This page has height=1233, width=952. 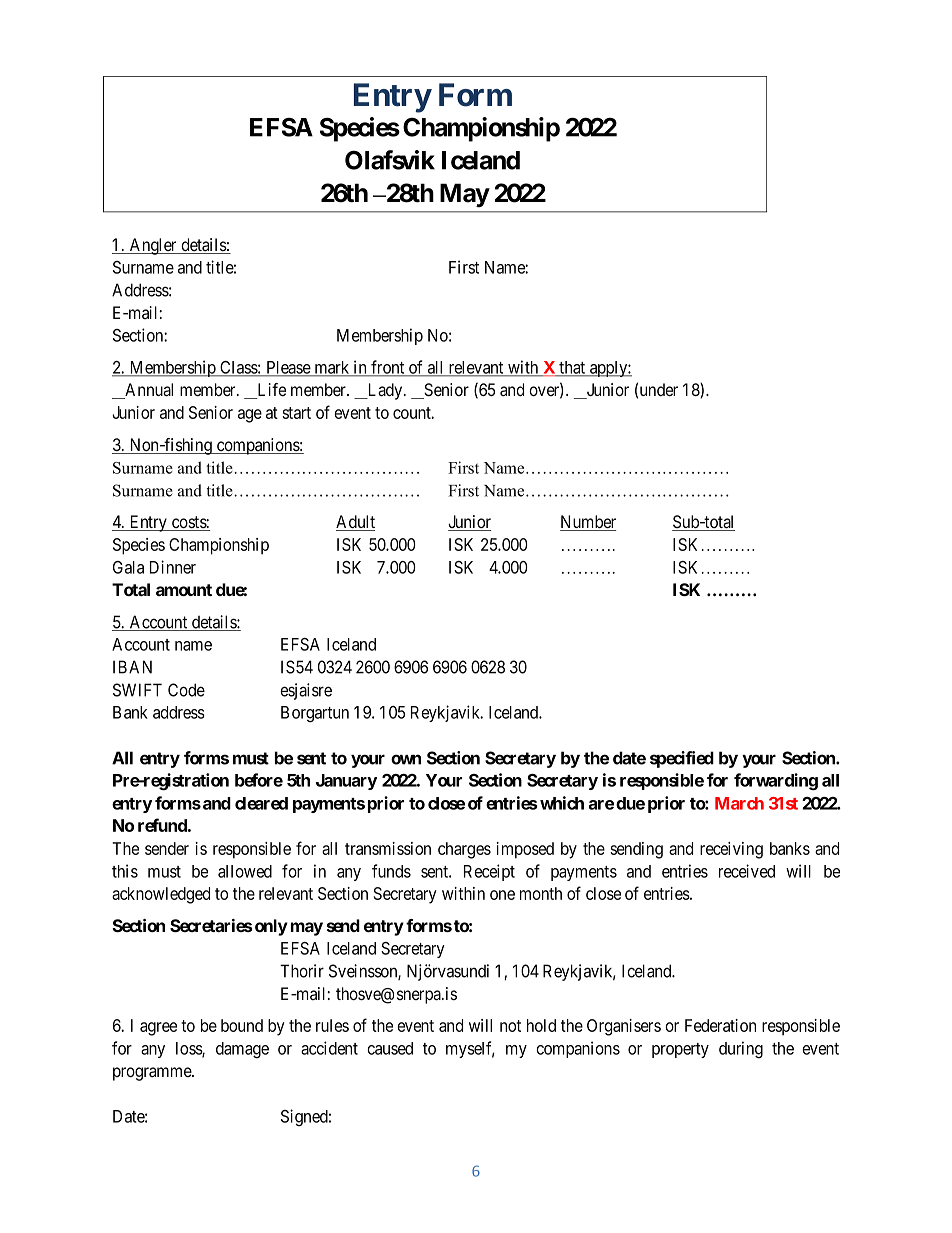 What do you see at coordinates (747, 871) in the page?
I see `received` at bounding box center [747, 871].
